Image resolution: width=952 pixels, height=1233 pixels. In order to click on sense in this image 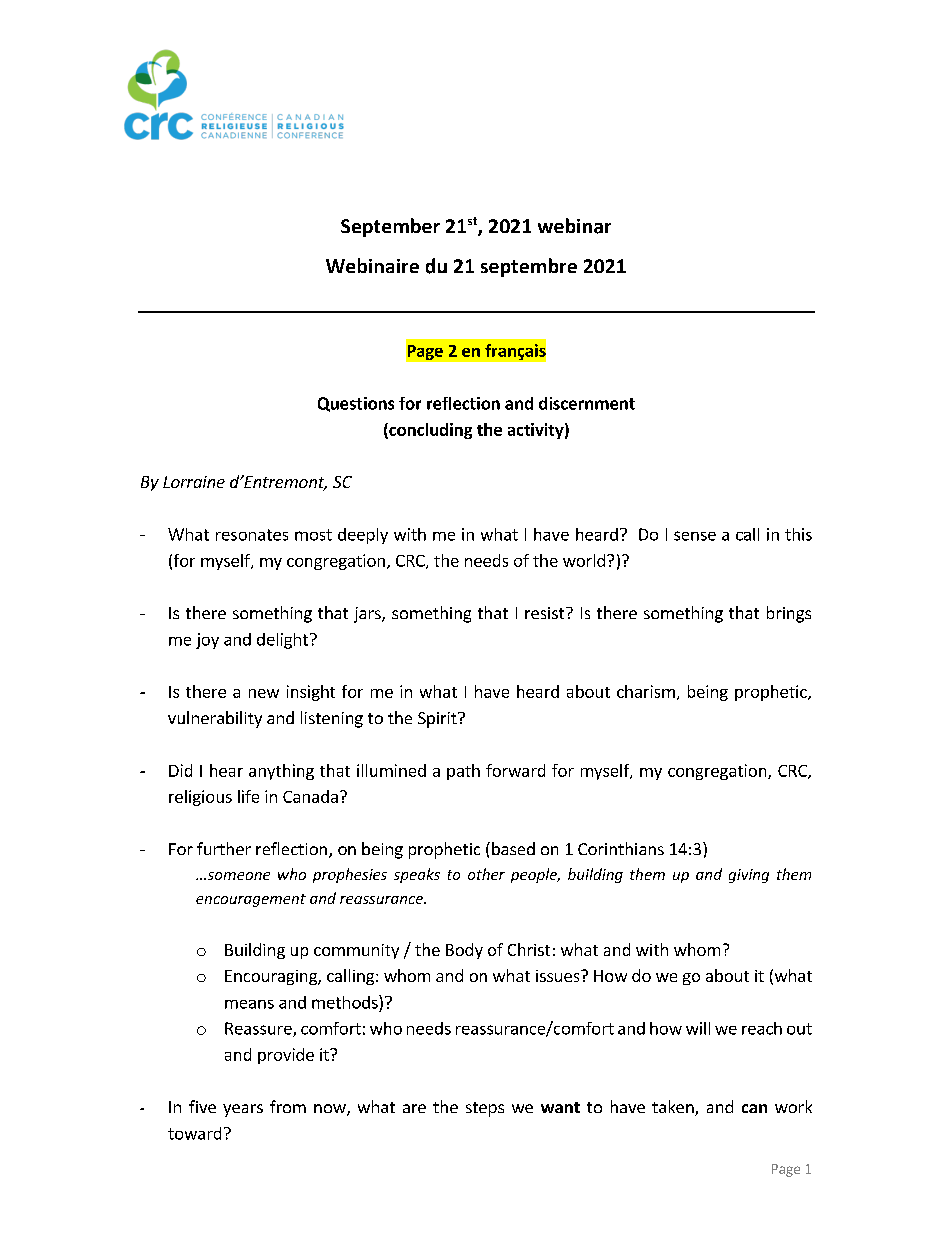, I will do `click(695, 536)`.
